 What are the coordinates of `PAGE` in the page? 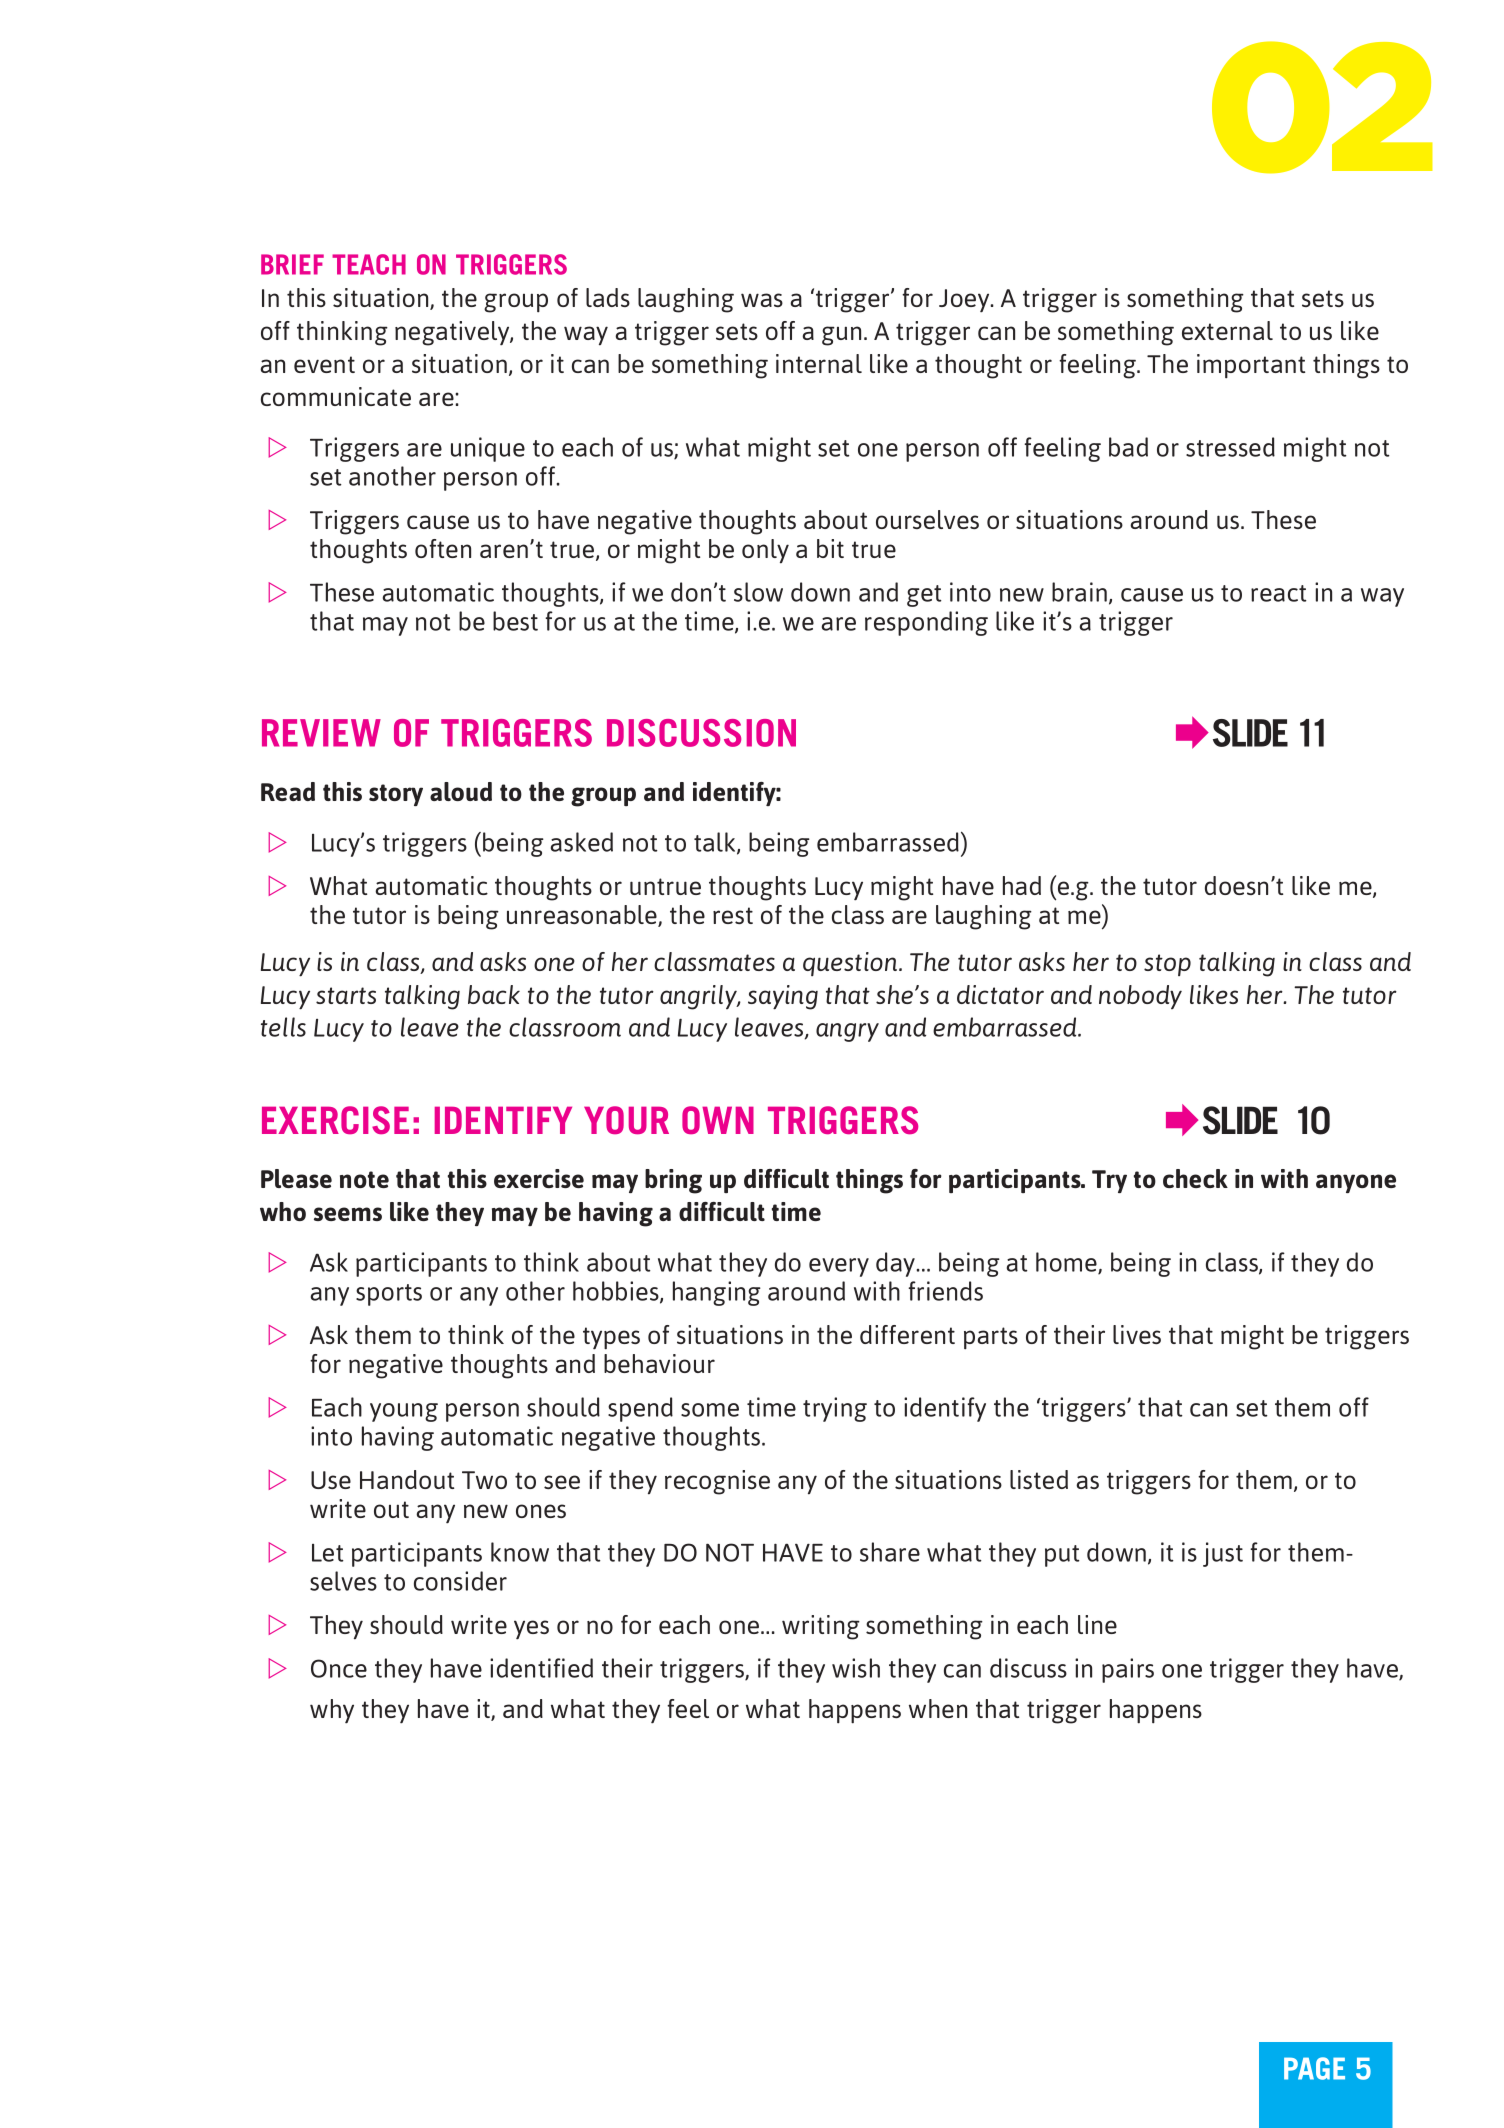 It's located at (1314, 2068).
